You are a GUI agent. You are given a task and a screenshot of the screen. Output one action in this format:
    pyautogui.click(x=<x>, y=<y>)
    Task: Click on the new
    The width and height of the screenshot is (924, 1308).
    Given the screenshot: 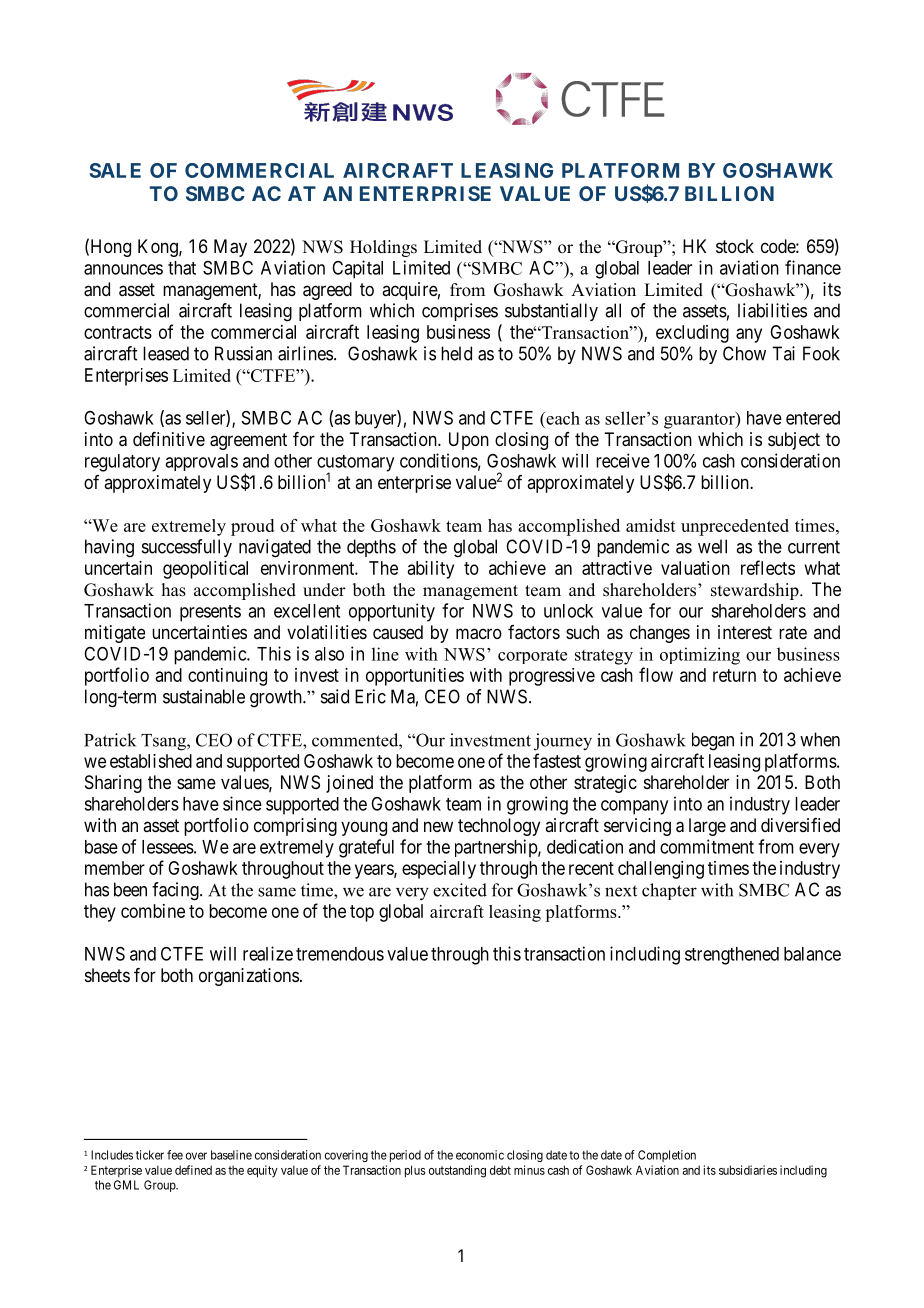 What is the action you would take?
    pyautogui.click(x=438, y=826)
